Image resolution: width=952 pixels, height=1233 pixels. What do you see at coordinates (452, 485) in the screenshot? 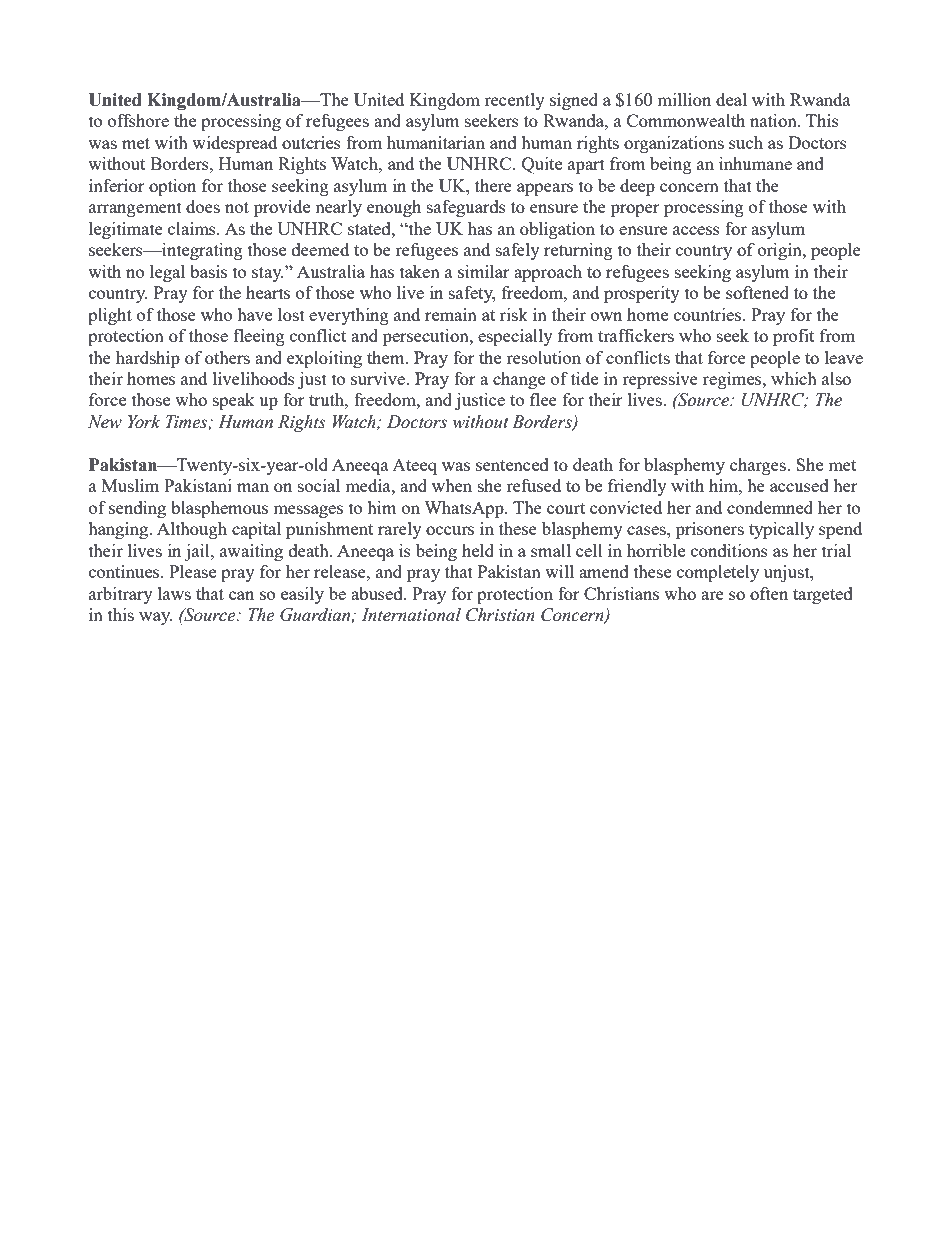
I see `when` at bounding box center [452, 485].
